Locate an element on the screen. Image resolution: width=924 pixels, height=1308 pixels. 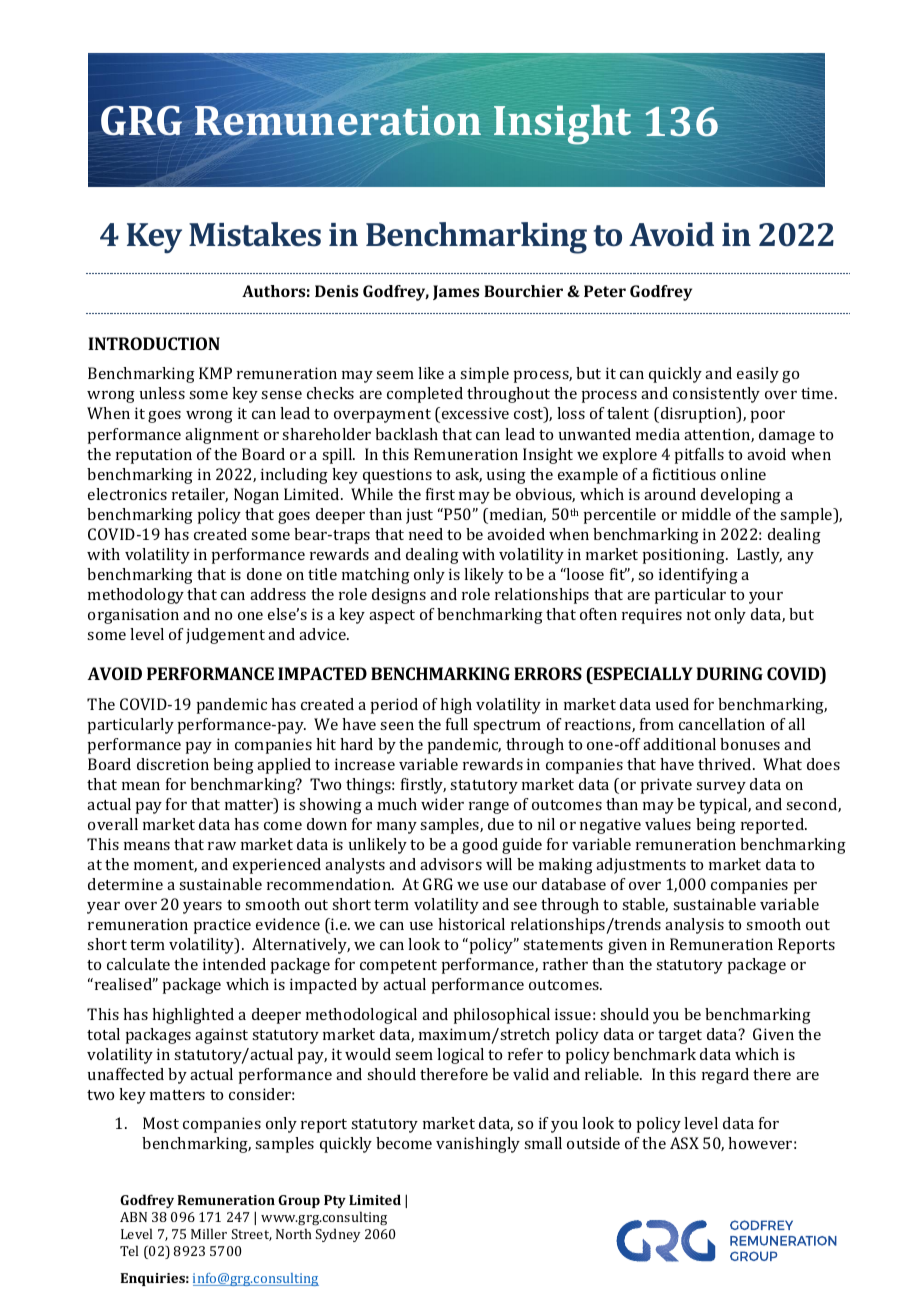
developing is located at coordinates (741, 496).
